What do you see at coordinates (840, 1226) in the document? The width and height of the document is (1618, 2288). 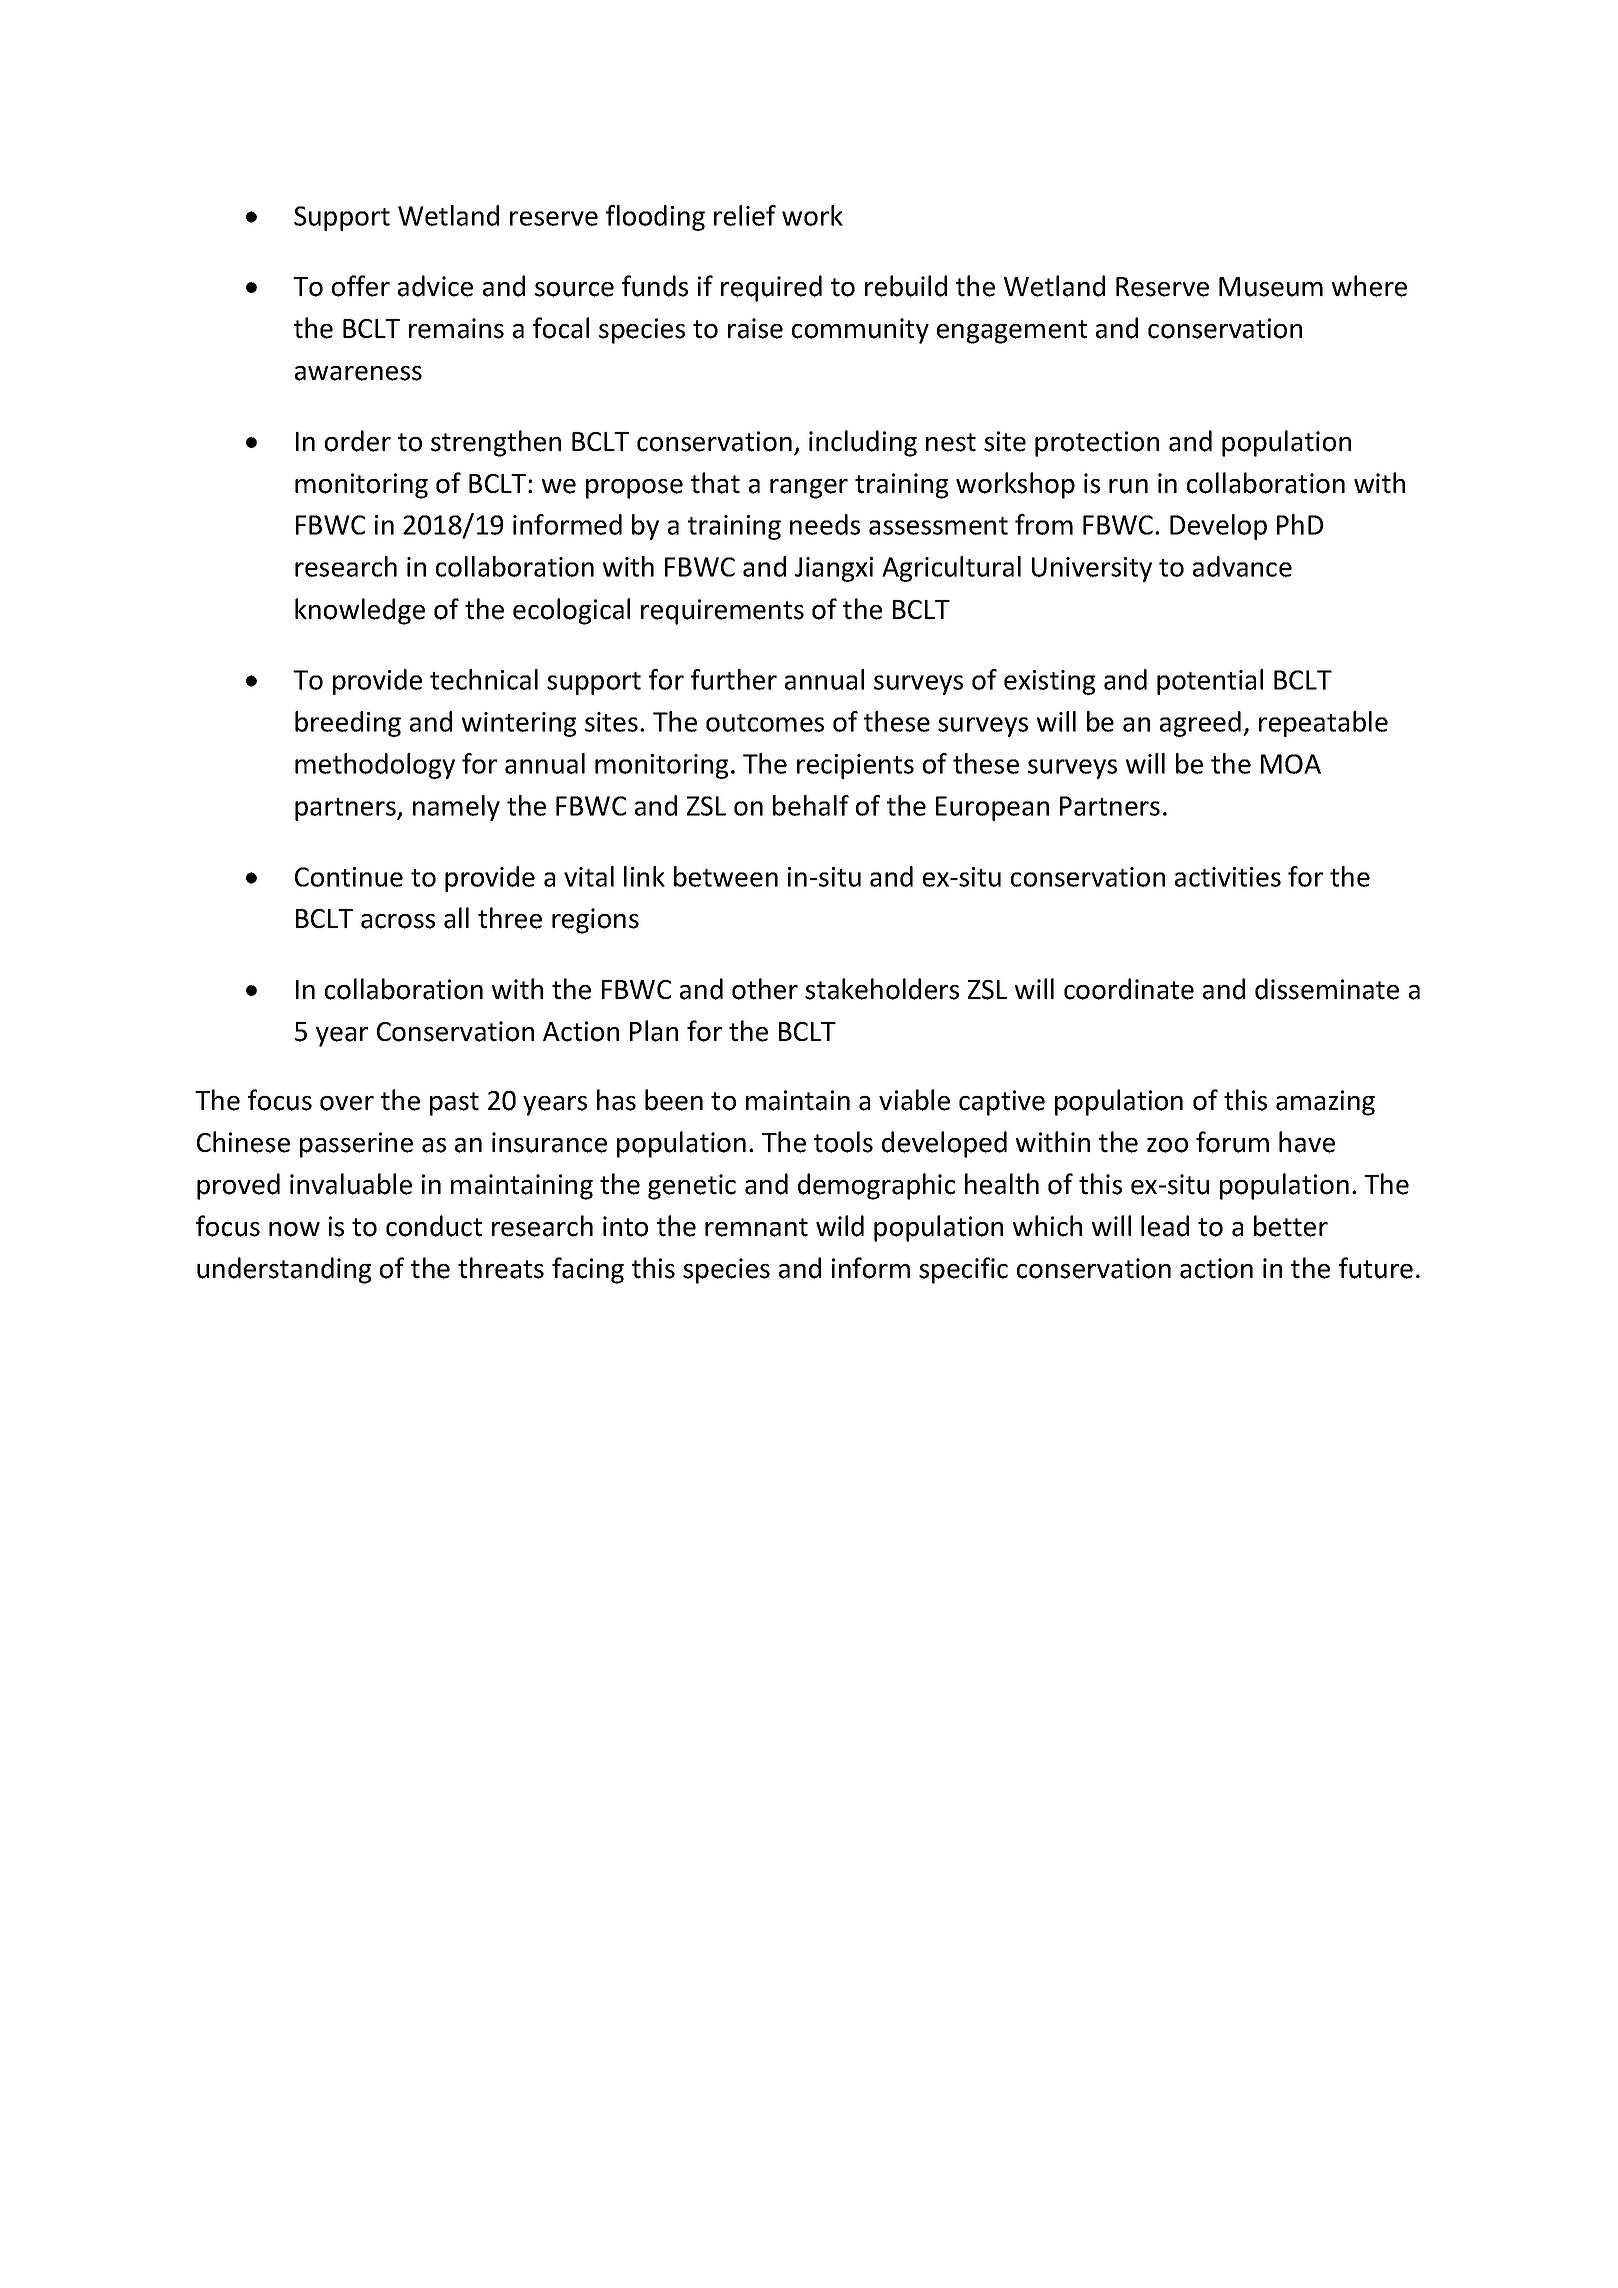 I see `wild` at bounding box center [840, 1226].
